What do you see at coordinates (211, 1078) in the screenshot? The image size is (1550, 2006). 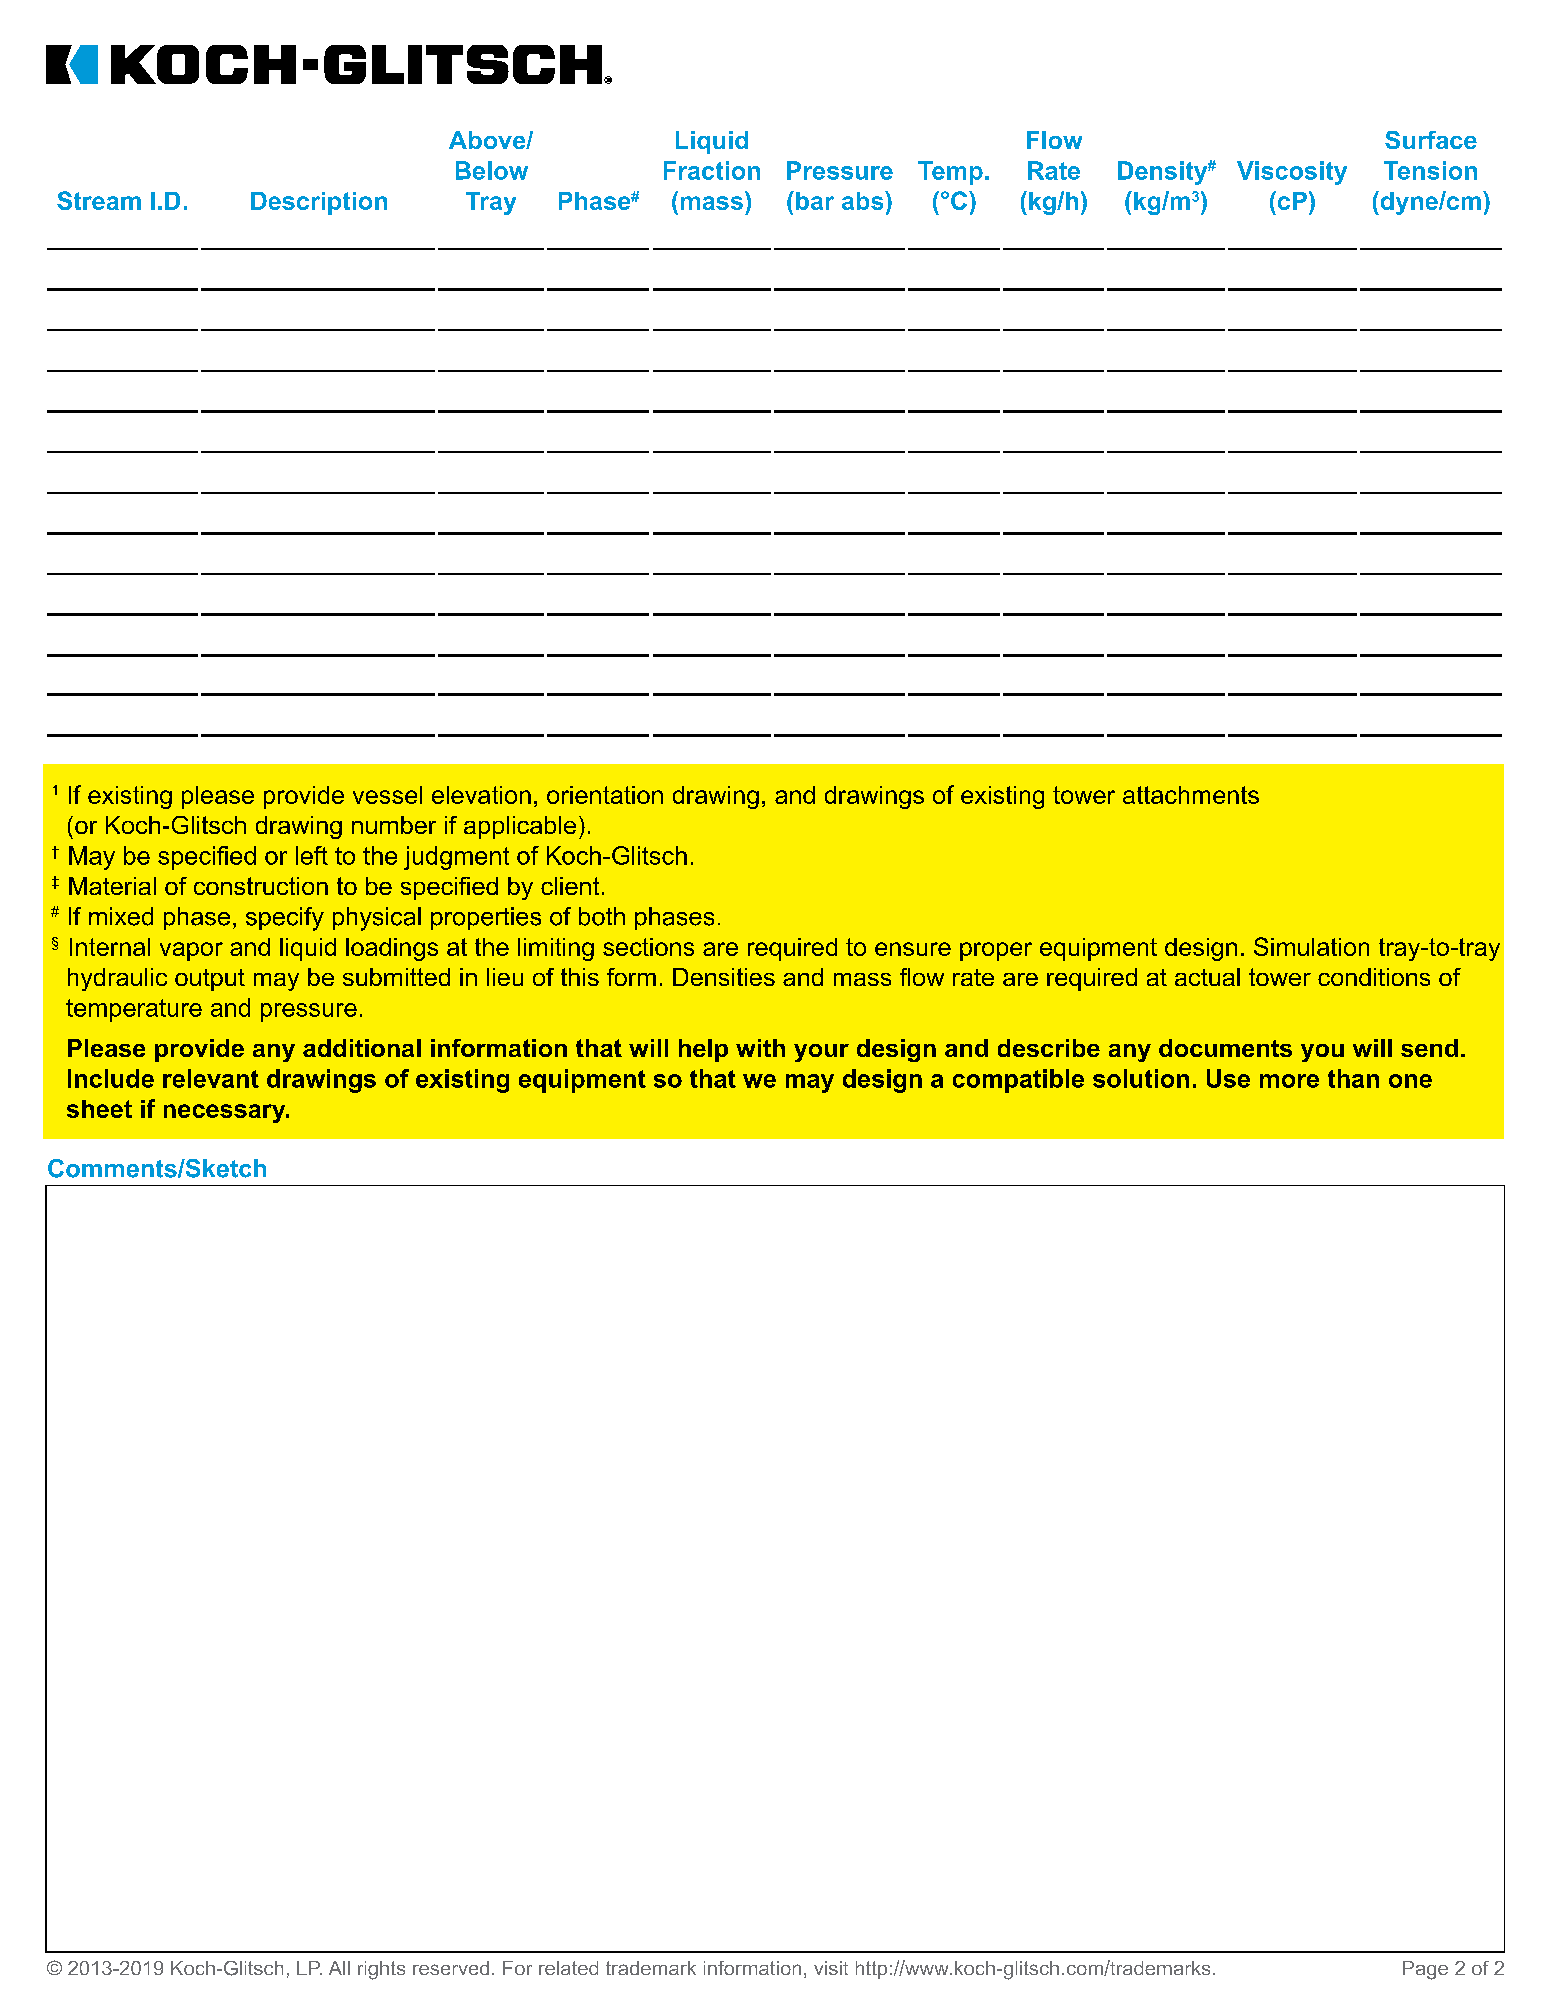 I see `relevant` at bounding box center [211, 1078].
